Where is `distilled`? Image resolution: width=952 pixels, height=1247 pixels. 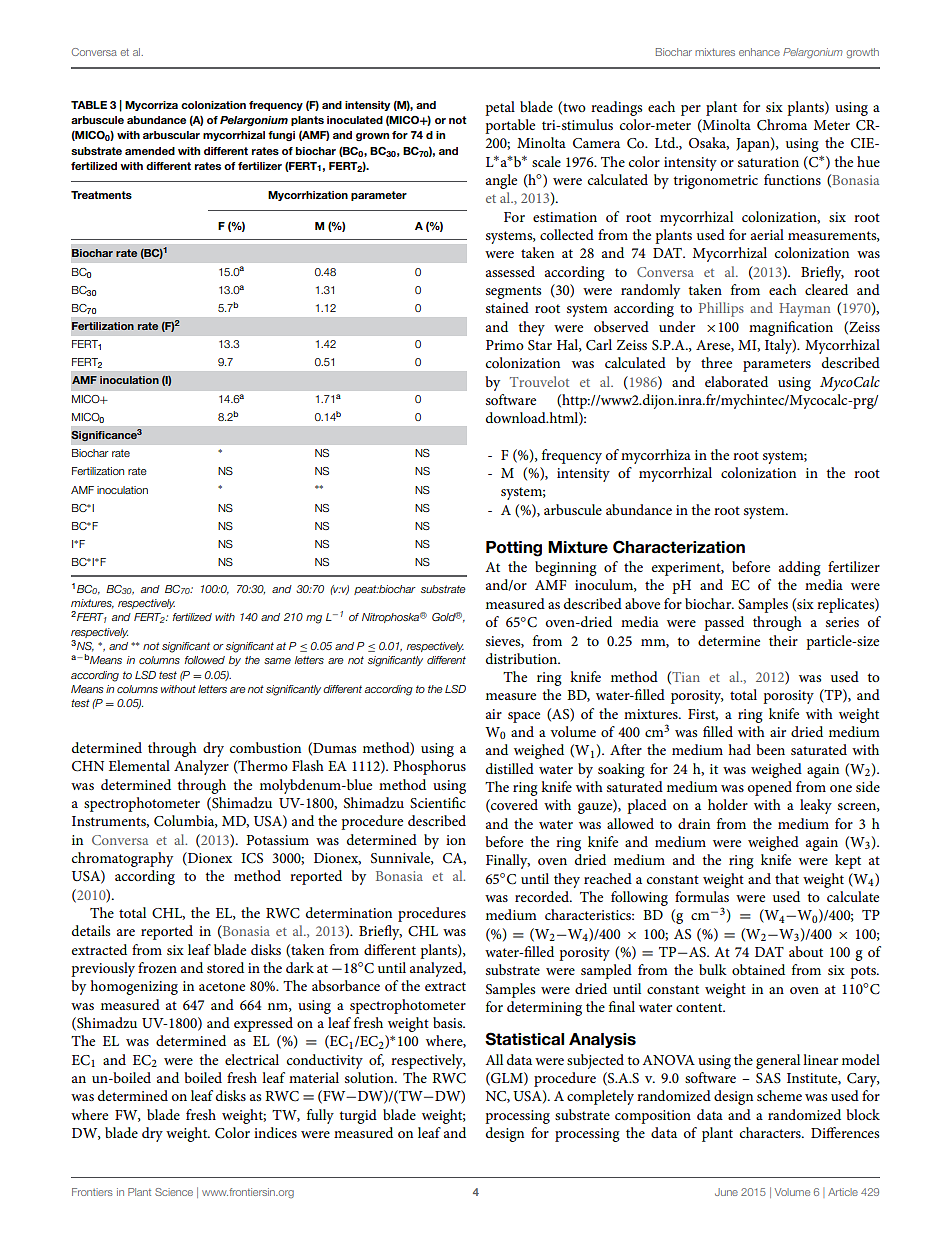
distilled is located at coordinates (510, 768).
